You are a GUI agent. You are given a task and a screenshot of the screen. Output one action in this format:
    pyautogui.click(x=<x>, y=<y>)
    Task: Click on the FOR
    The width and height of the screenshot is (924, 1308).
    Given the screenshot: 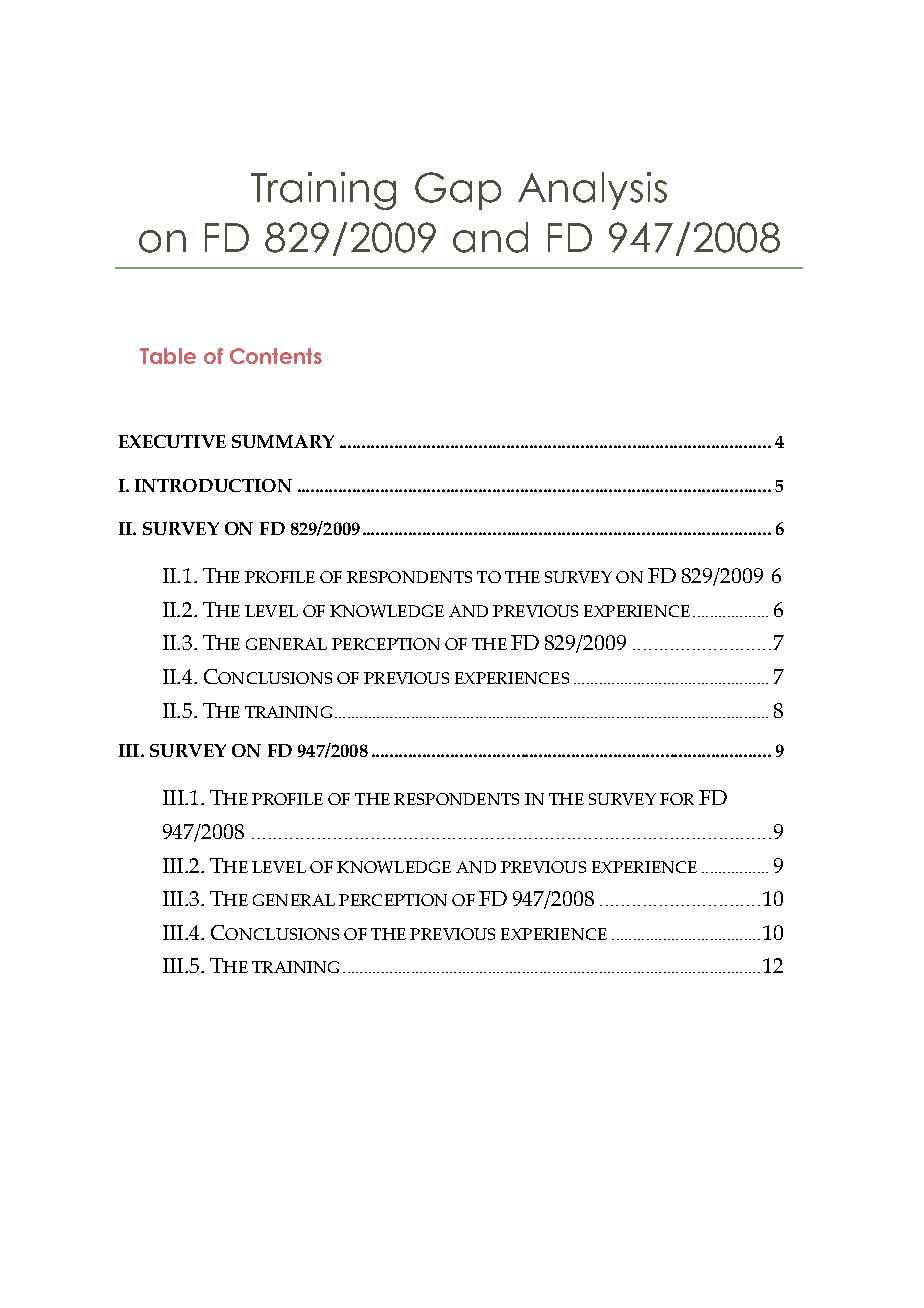 What is the action you would take?
    pyautogui.click(x=677, y=799)
